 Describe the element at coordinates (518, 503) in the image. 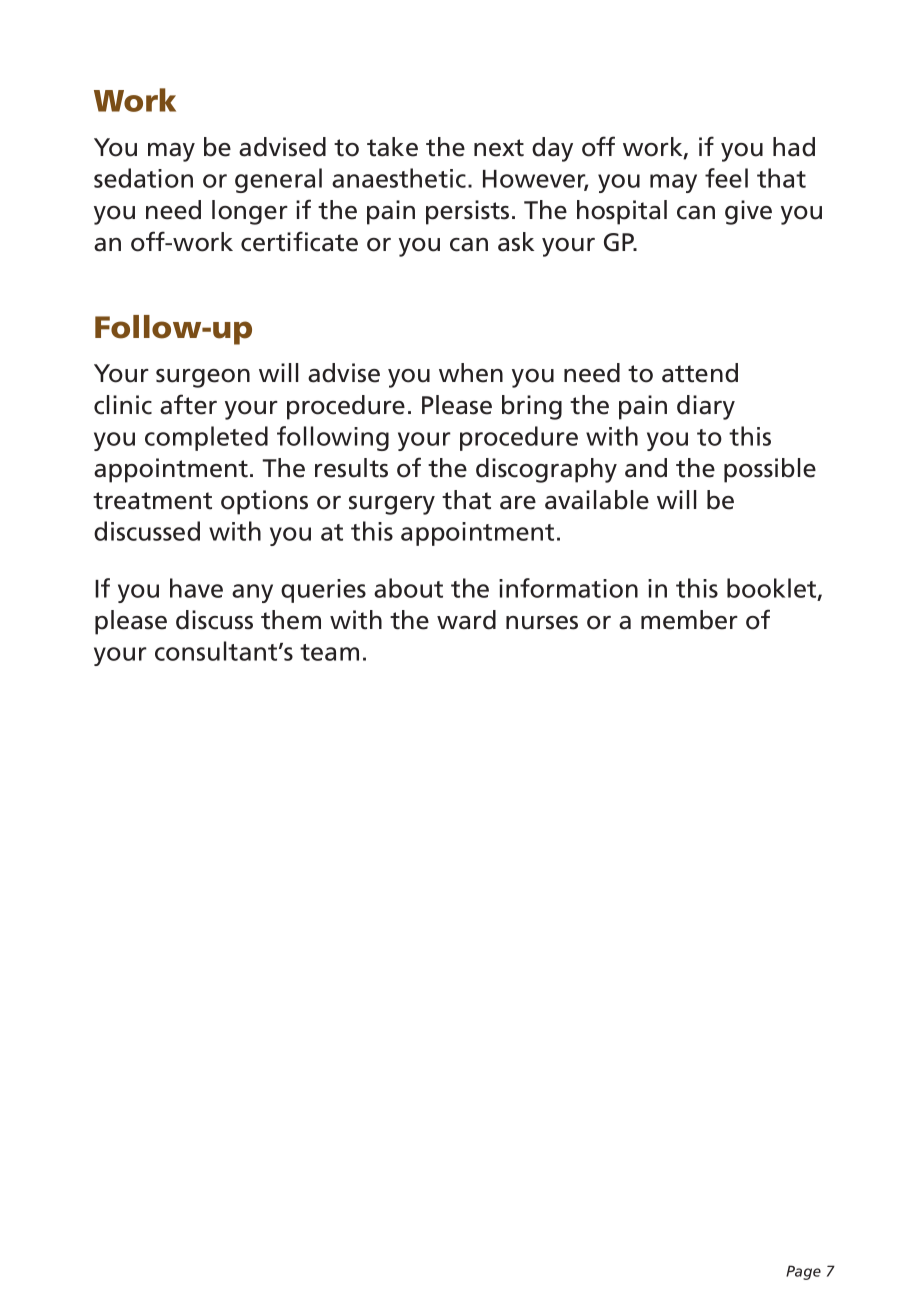

I see `are` at that location.
